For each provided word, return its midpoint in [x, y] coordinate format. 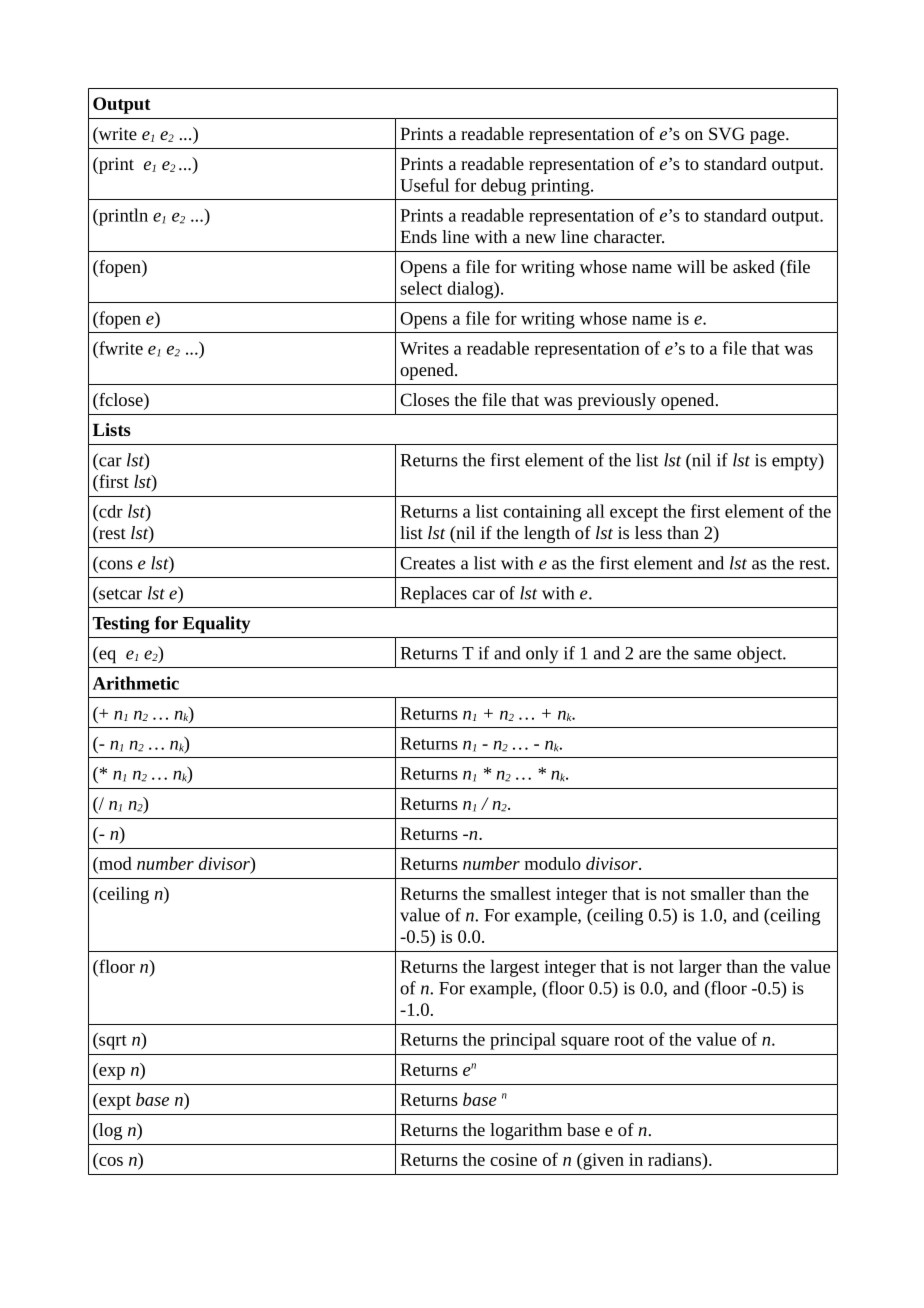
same [712, 655]
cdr [110, 511]
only [542, 655]
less [648, 532]
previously [617, 401]
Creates [427, 563]
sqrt [112, 1041]
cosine [513, 1159]
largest [514, 968]
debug [503, 187]
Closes [424, 399]
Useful [424, 185]
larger [700, 968]
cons [116, 565]
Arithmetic [136, 683]
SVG [727, 133]
